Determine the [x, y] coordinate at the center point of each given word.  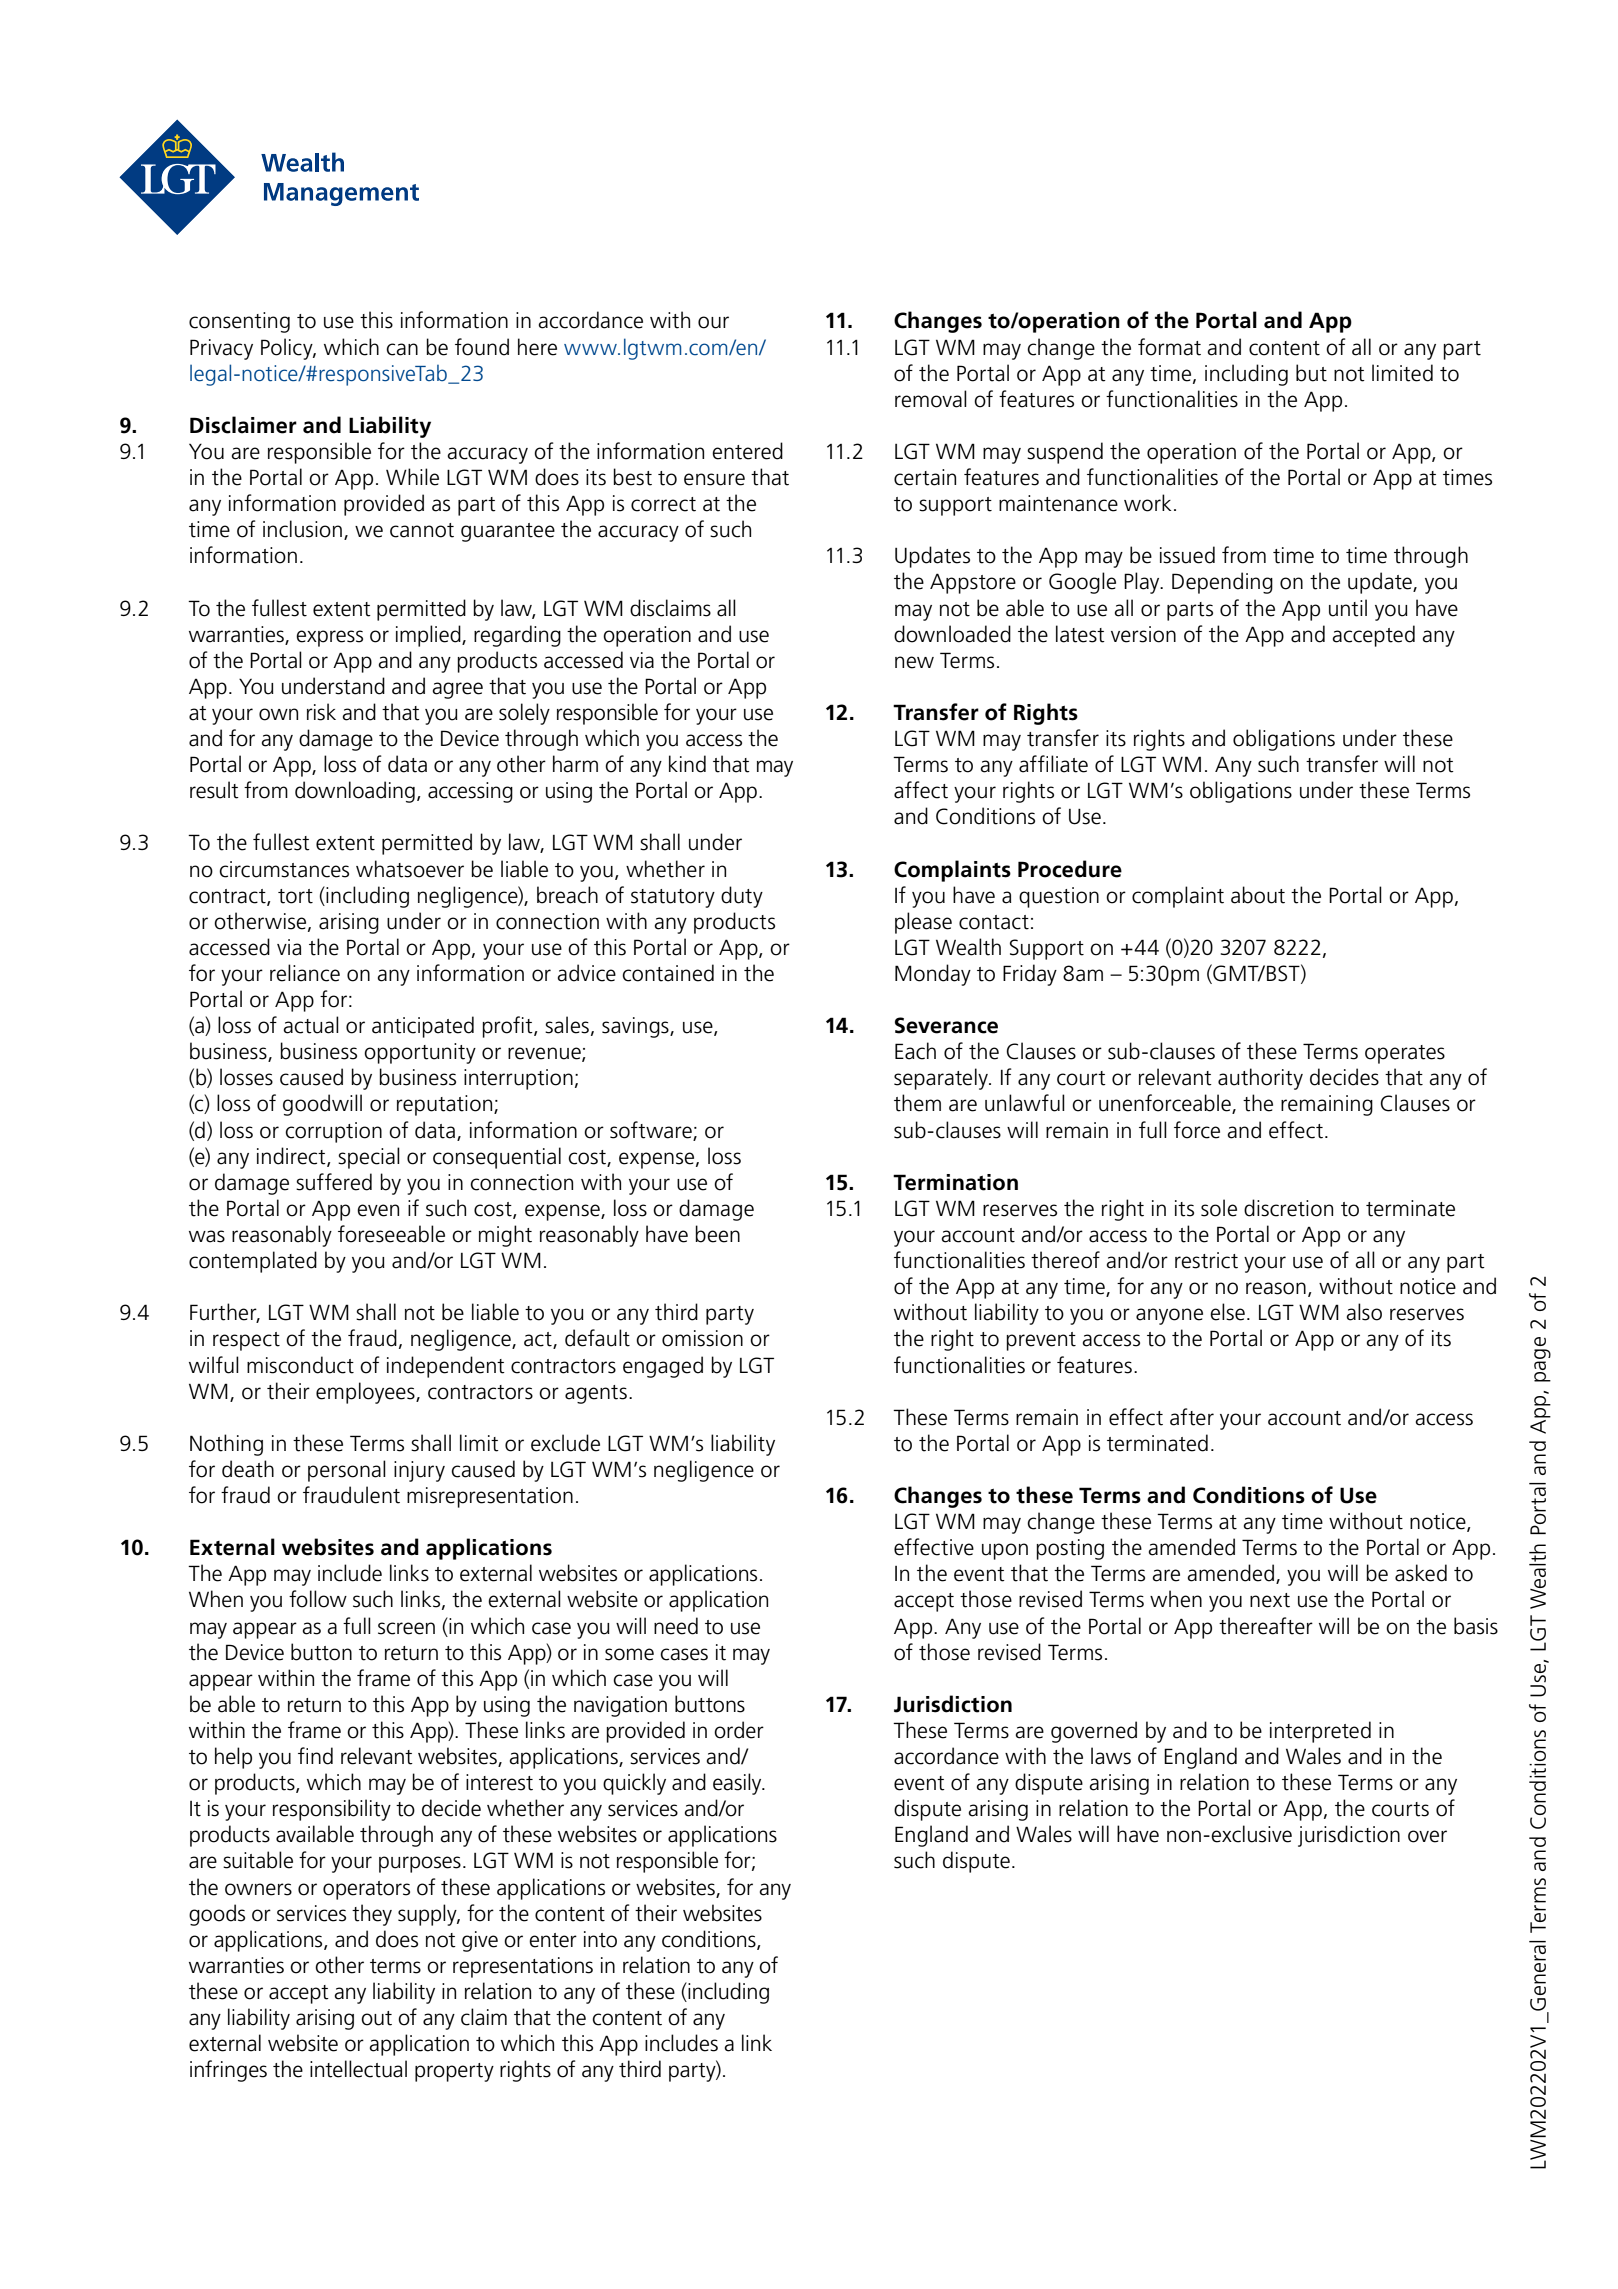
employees [366, 1393]
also [1364, 1312]
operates [1405, 1054]
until [1348, 608]
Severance [946, 1025]
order [739, 1730]
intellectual [358, 2069]
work [1147, 503]
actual [311, 1025]
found [482, 347]
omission [702, 1338]
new [914, 662]
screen [406, 1628]
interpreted [1320, 1732]
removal [931, 399]
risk [321, 712]
